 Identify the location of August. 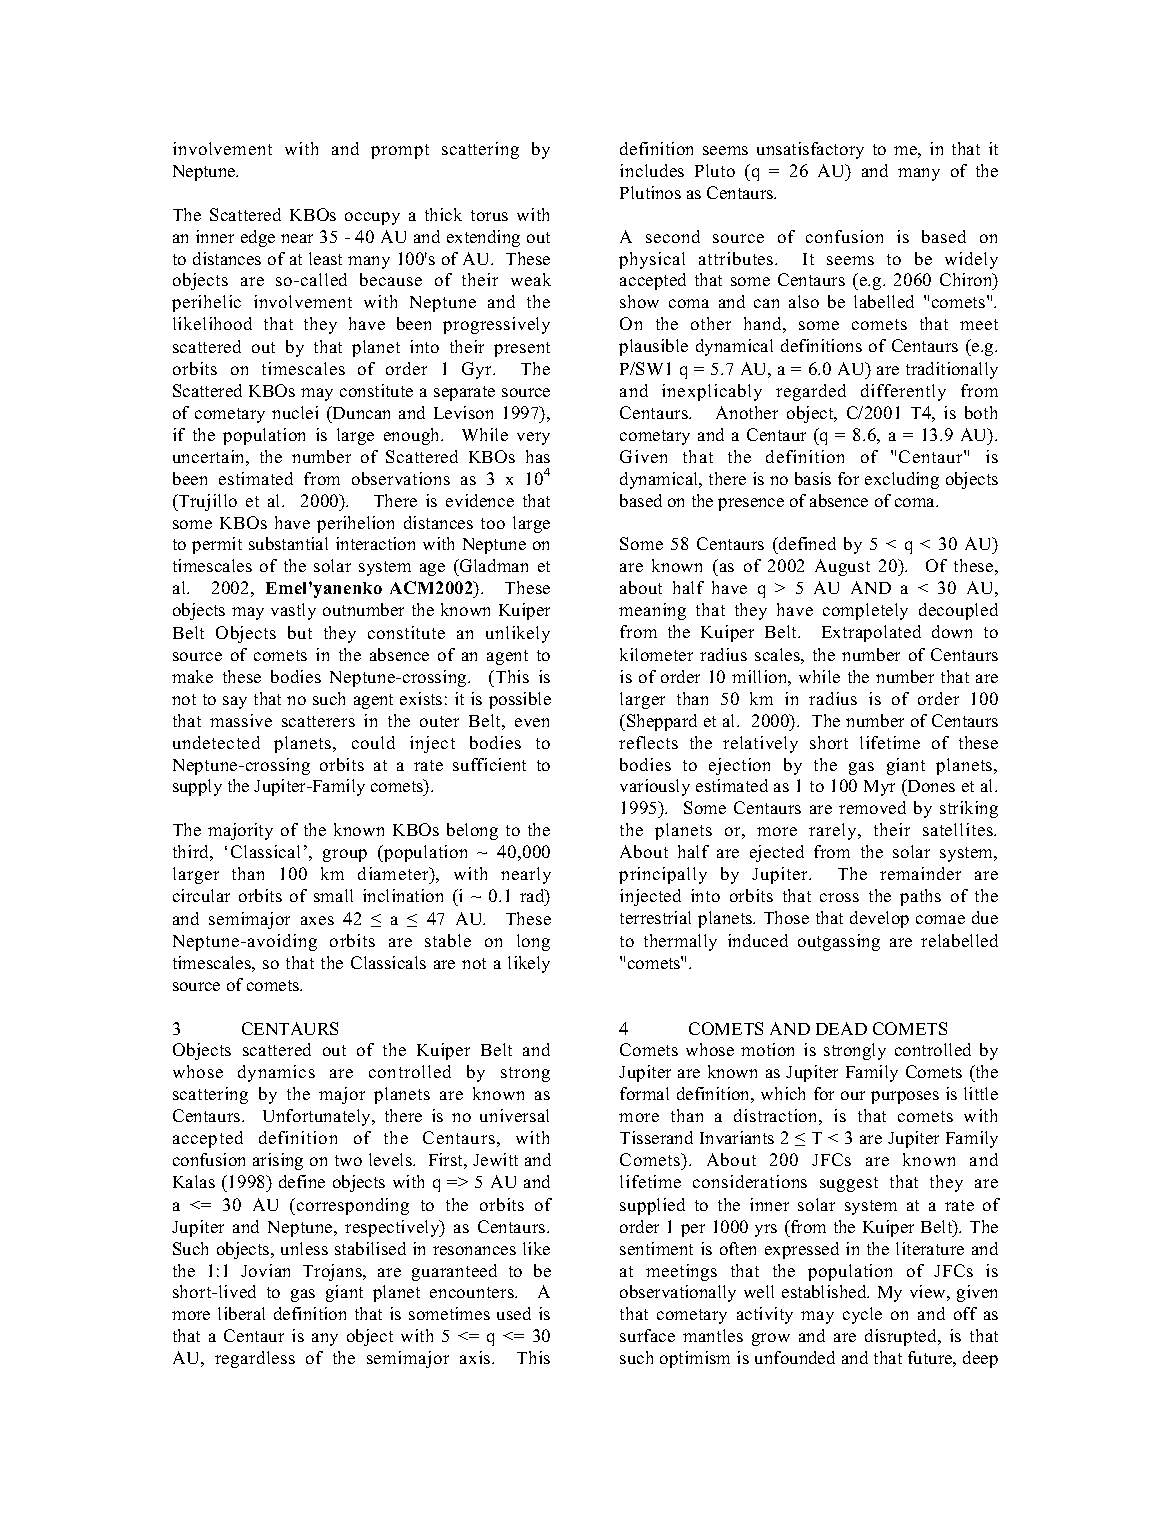
(842, 567).
